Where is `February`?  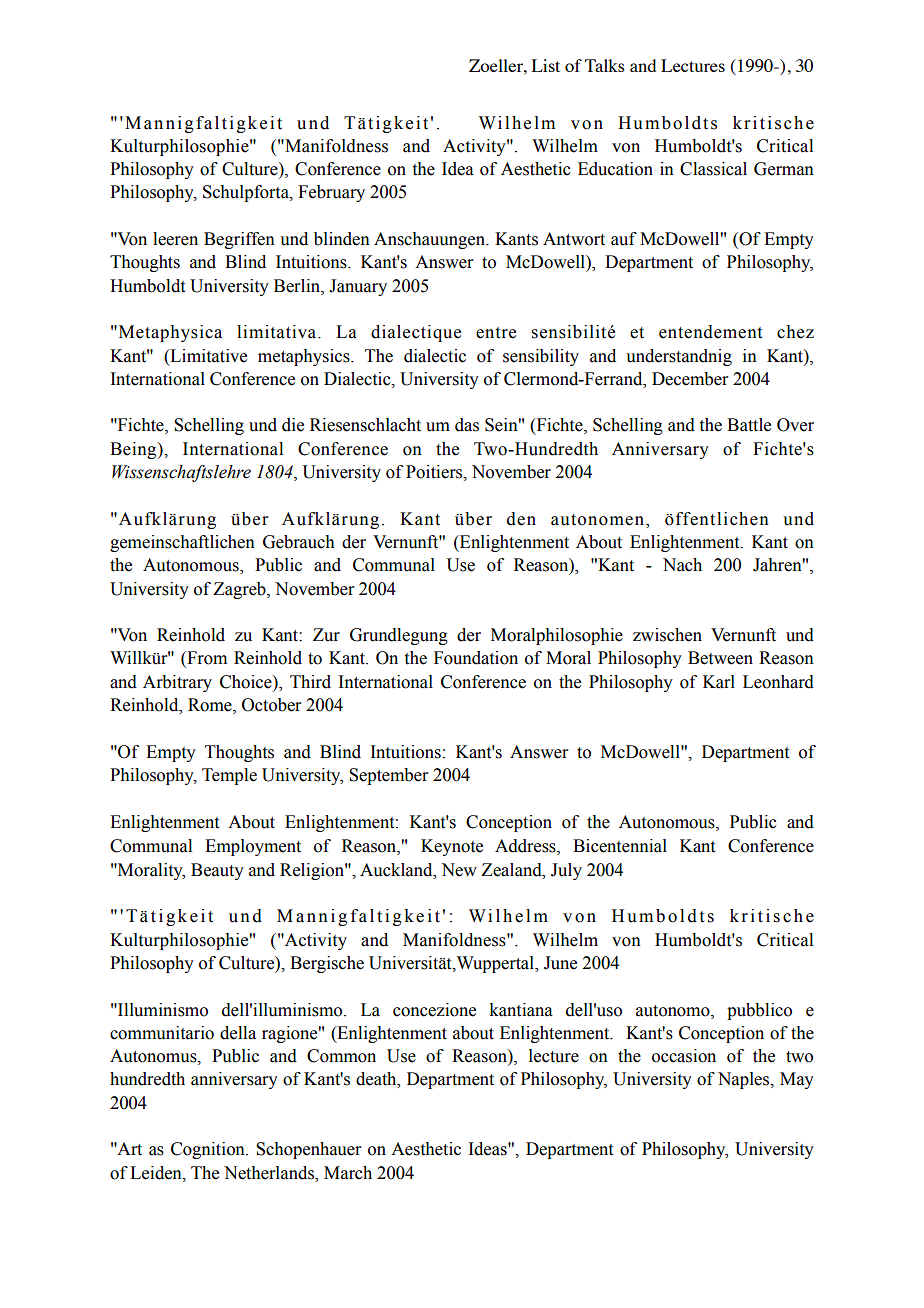 February is located at coordinates (331, 193).
